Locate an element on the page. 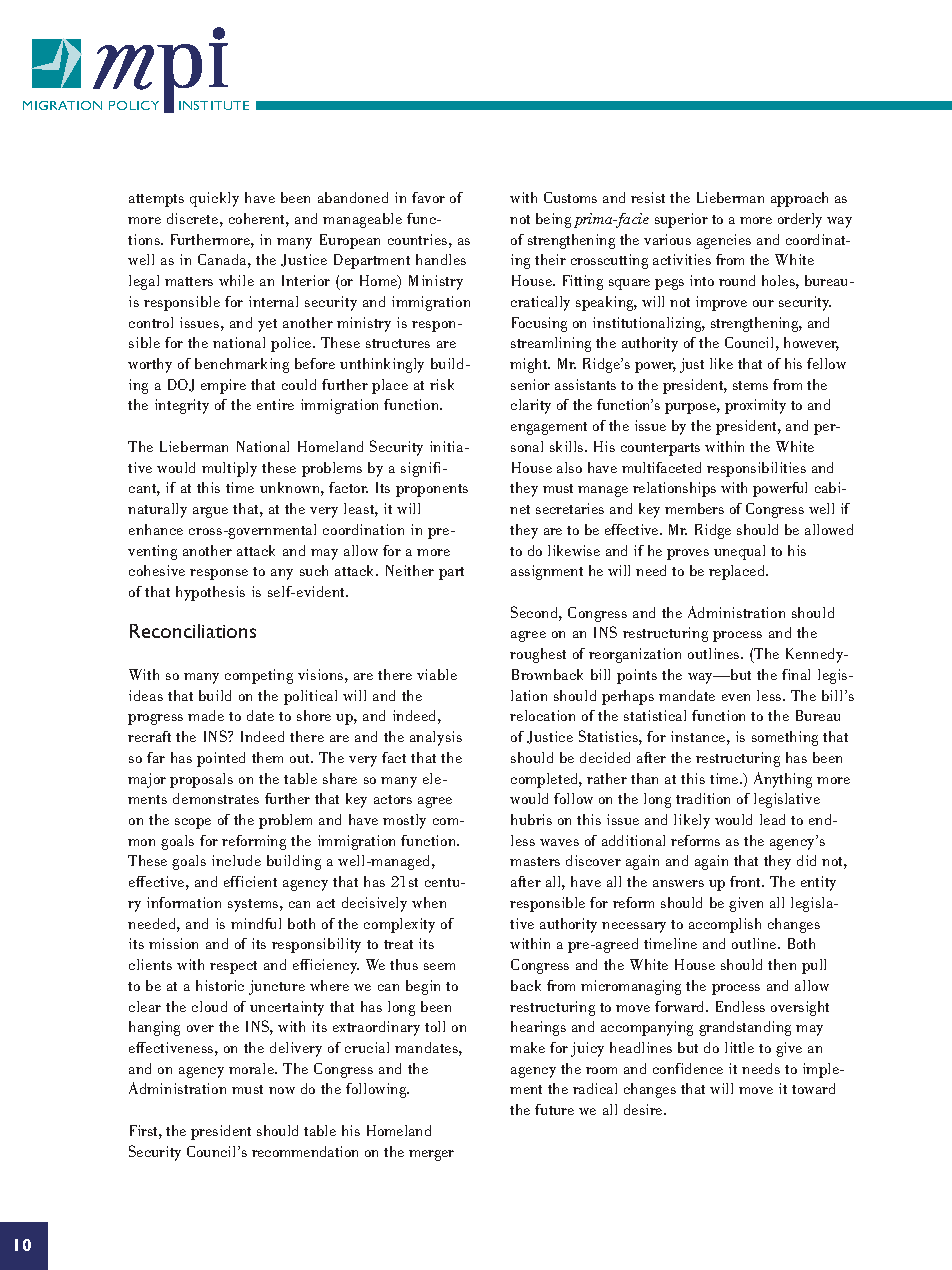 This document has width=952, height=1270. members is located at coordinates (694, 508).
